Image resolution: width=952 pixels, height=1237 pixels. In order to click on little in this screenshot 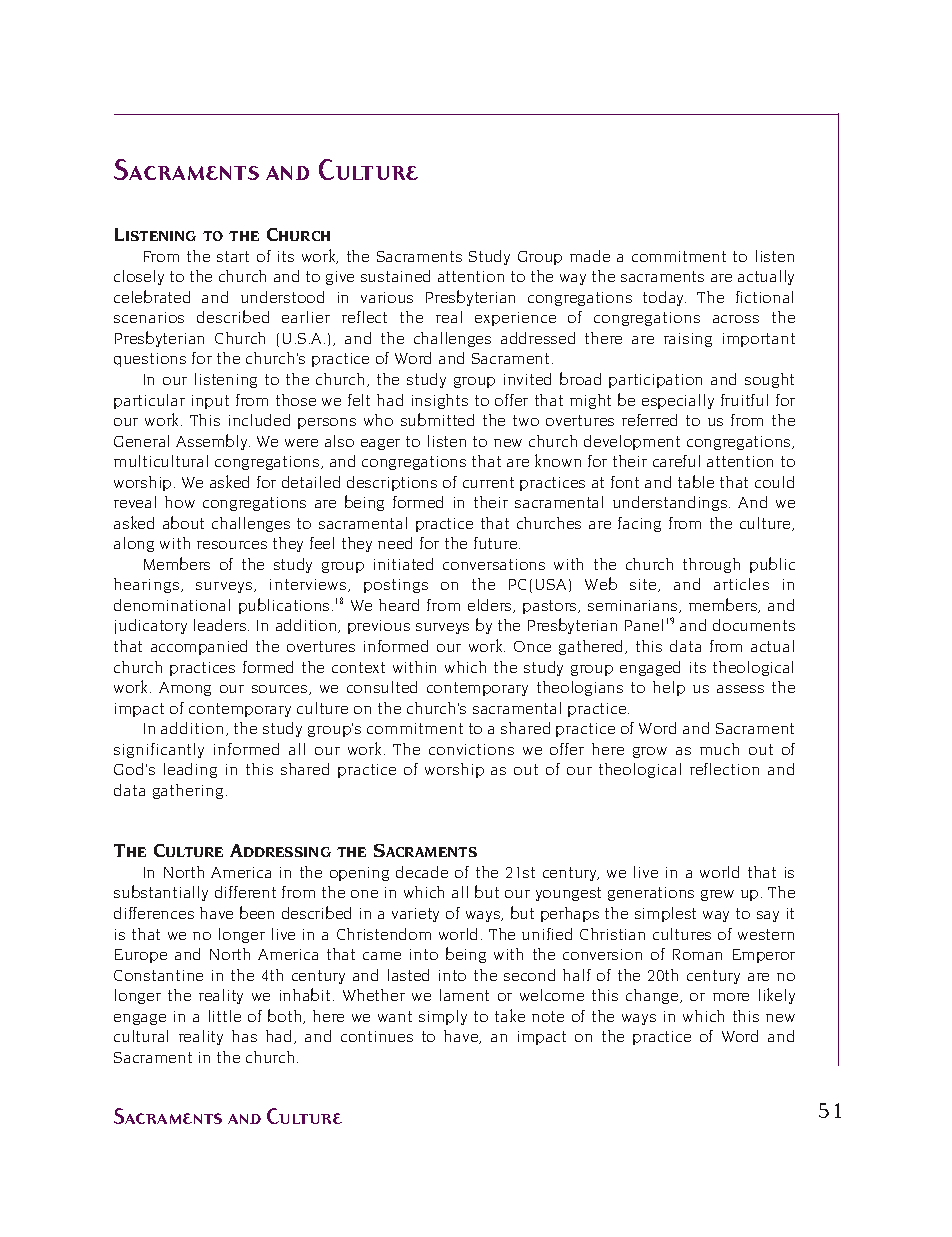, I will do `click(225, 1016)`.
